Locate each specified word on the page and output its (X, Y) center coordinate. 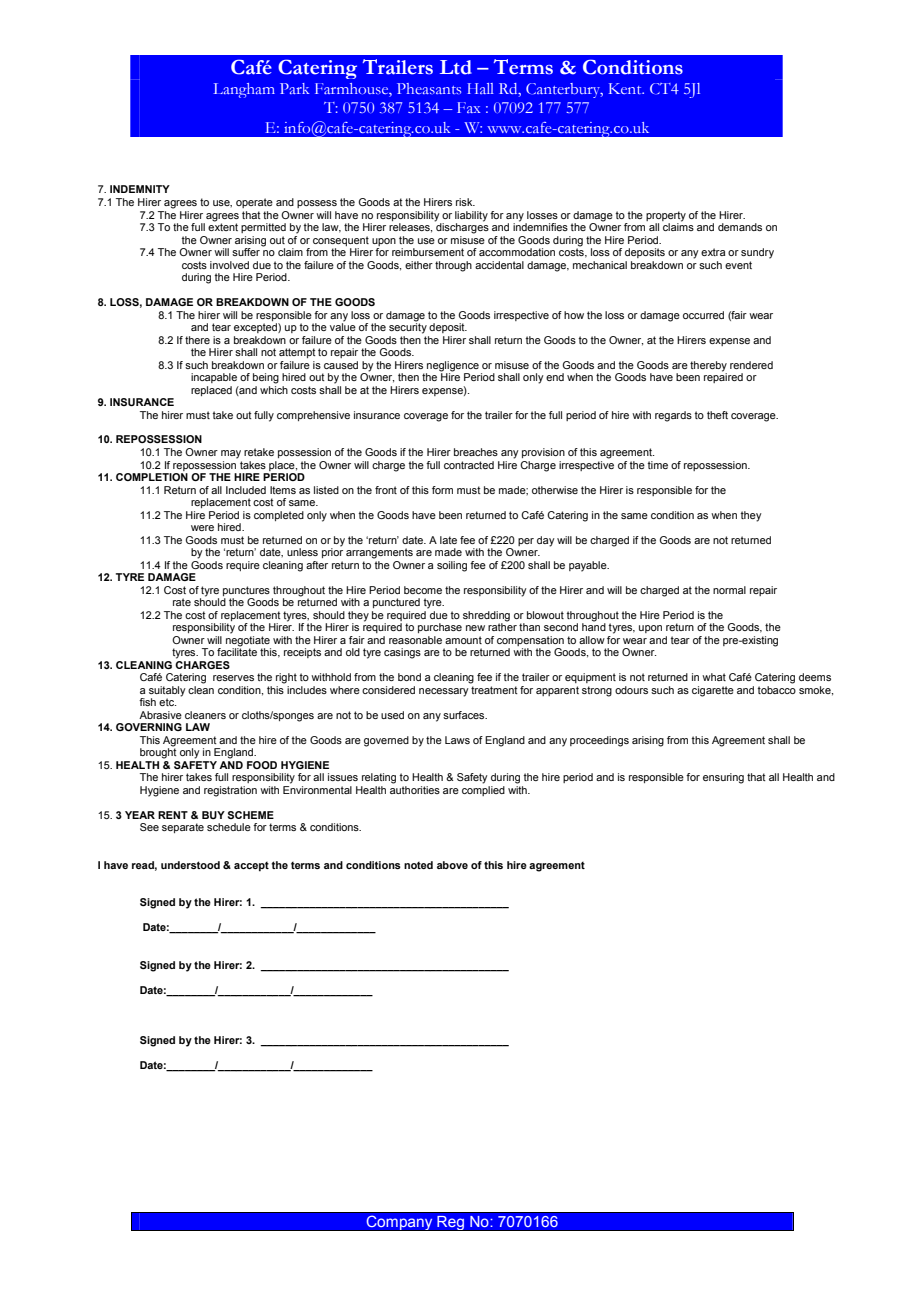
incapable (214, 378)
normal (729, 590)
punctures (246, 591)
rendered (751, 365)
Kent (626, 88)
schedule (229, 827)
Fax (468, 107)
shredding (486, 616)
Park (294, 88)
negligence (453, 366)
